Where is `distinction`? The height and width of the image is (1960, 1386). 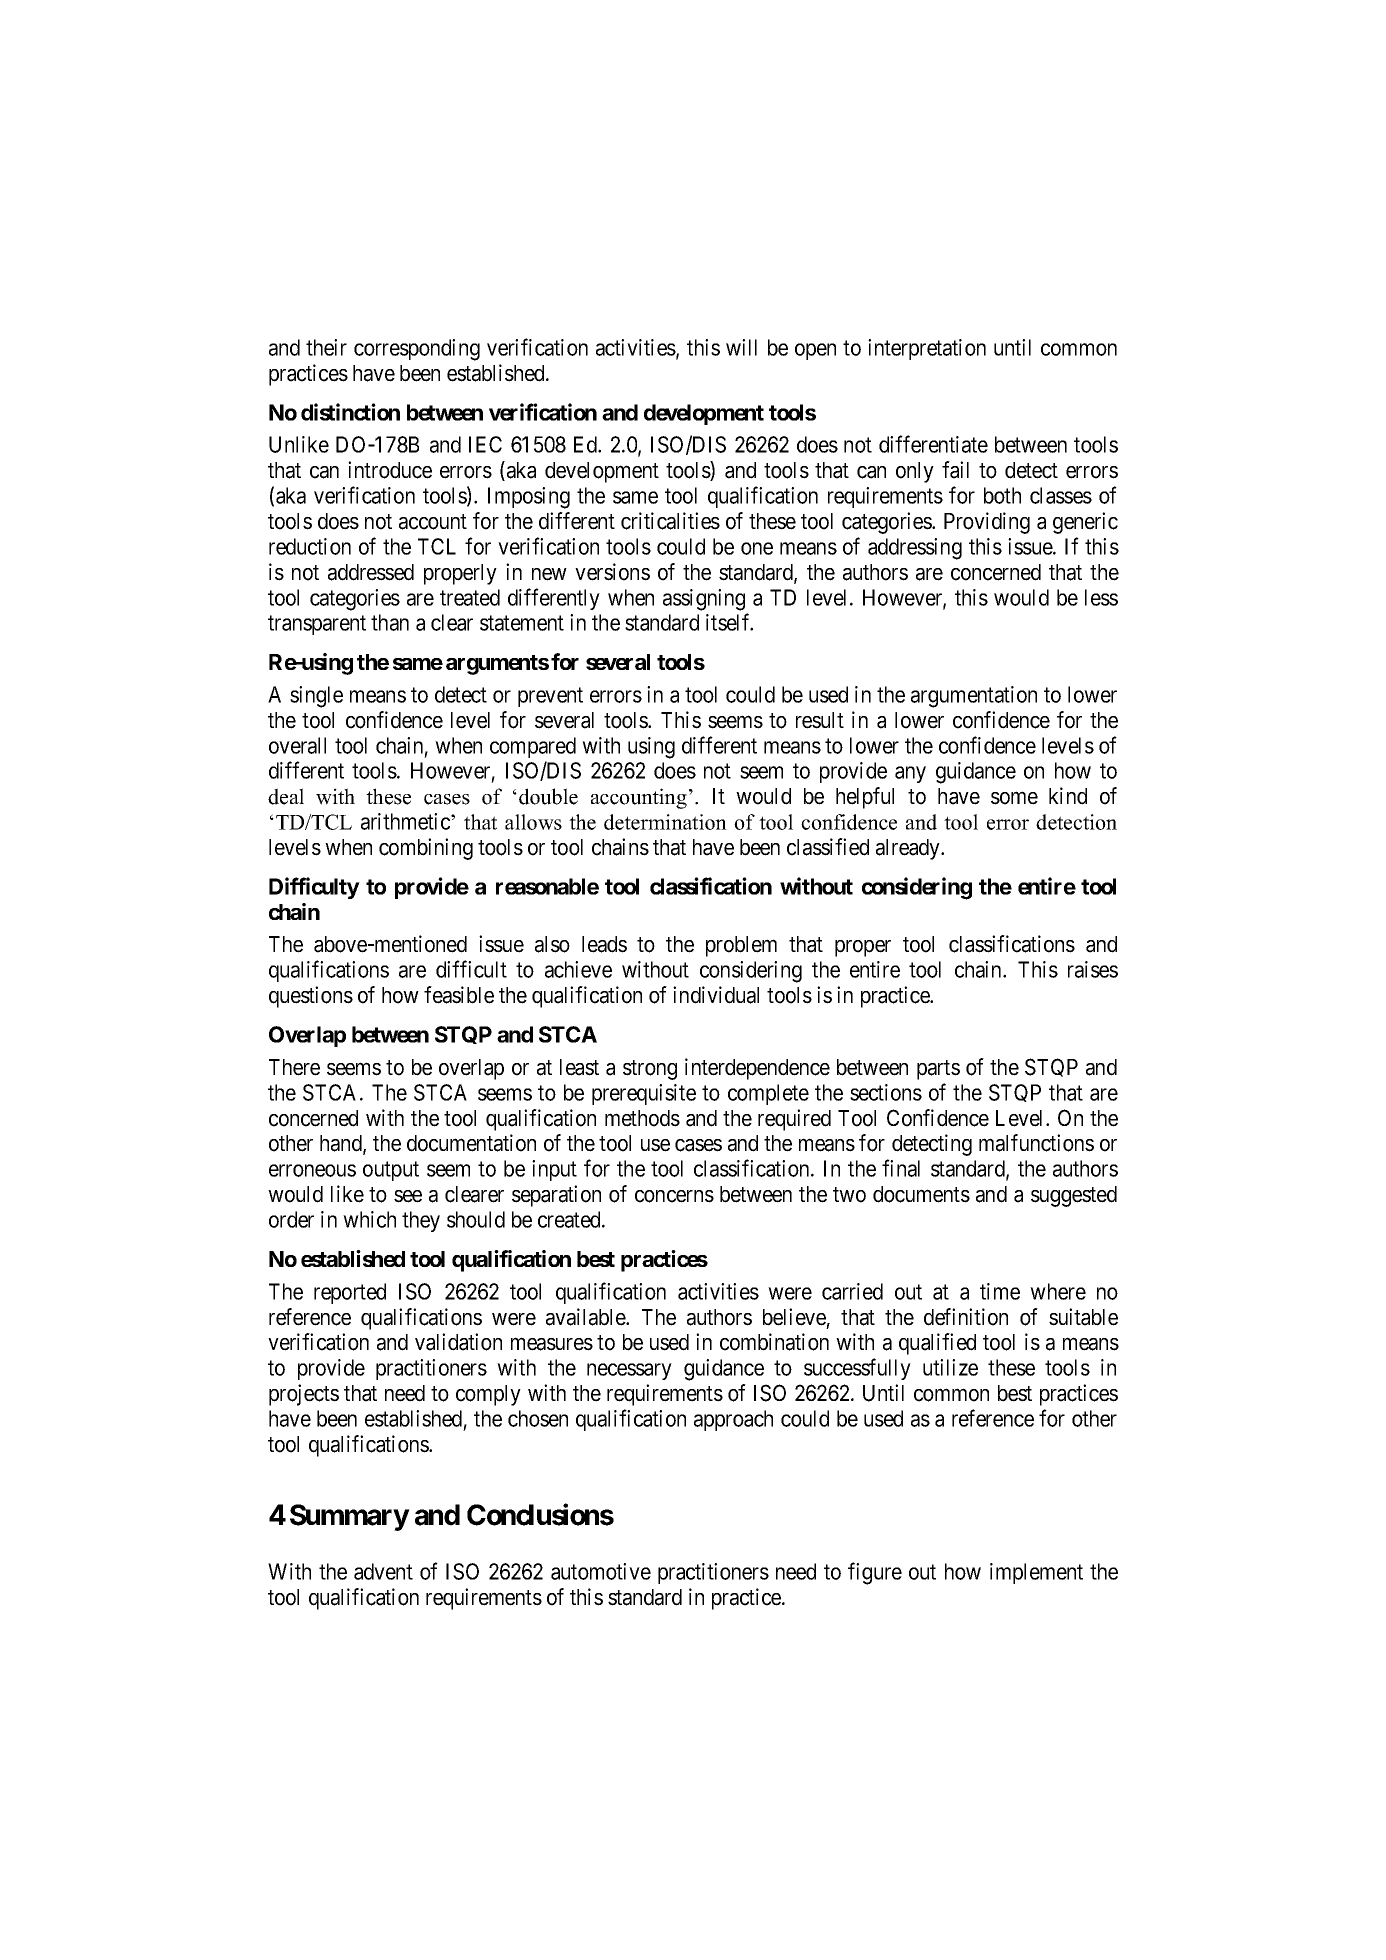
distinction is located at coordinates (350, 412).
